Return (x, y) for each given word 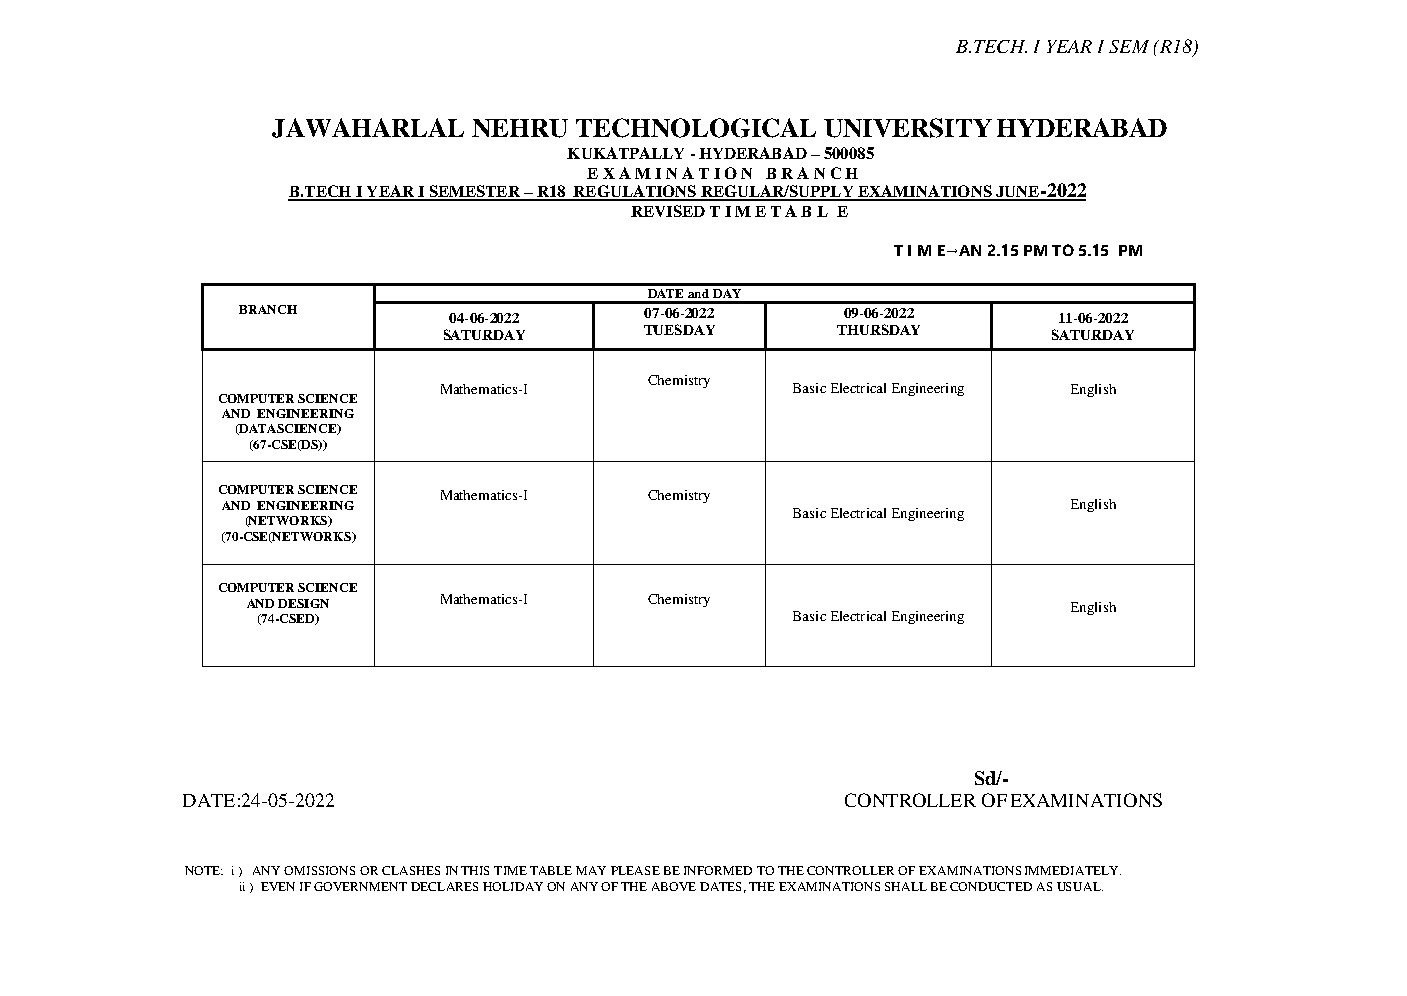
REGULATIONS (635, 192)
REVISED (668, 211)
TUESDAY (679, 329)
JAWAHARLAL (368, 128)
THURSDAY (878, 329)
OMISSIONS (319, 870)
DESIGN (303, 603)
